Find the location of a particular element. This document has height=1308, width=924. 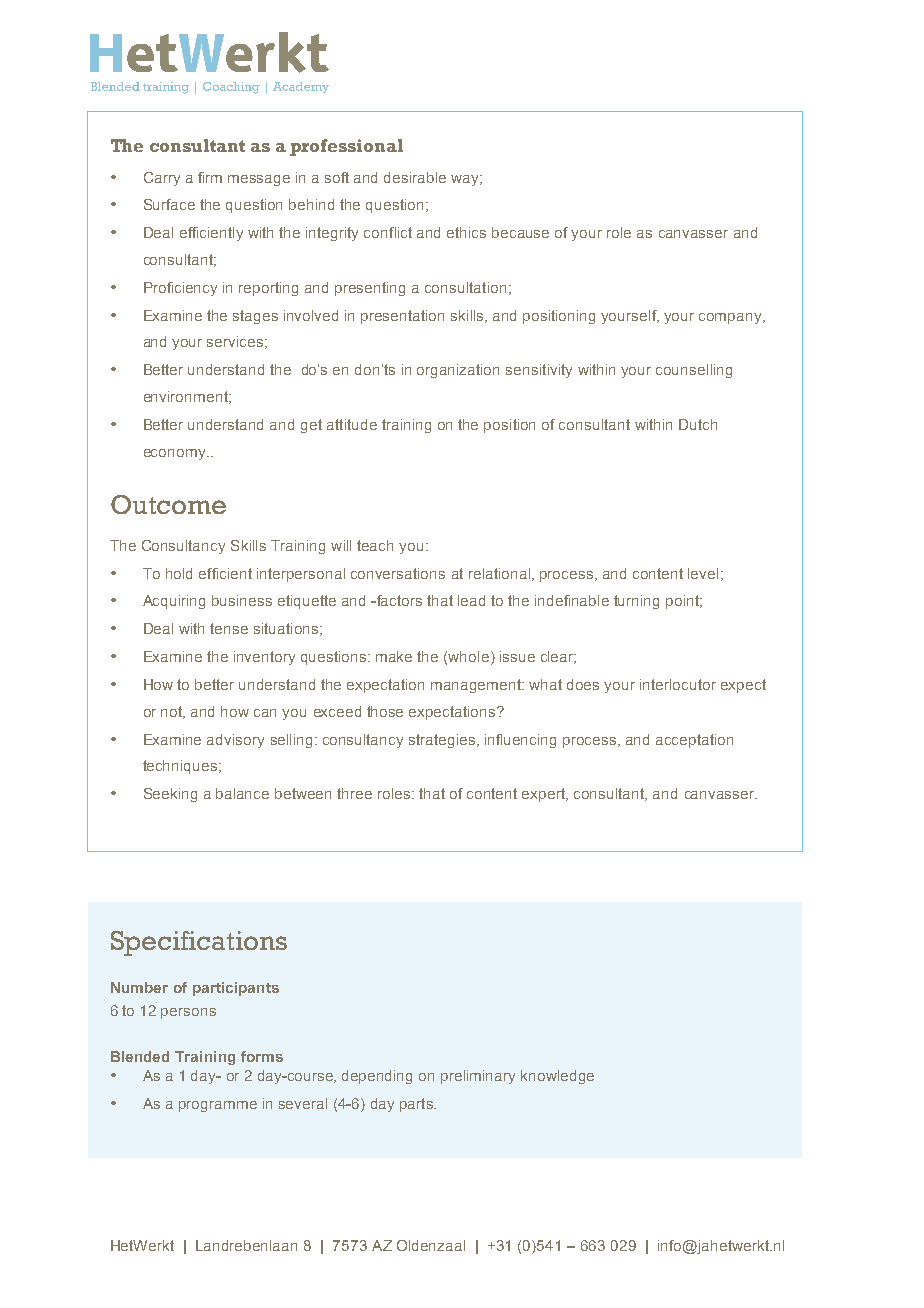

balance is located at coordinates (242, 793).
